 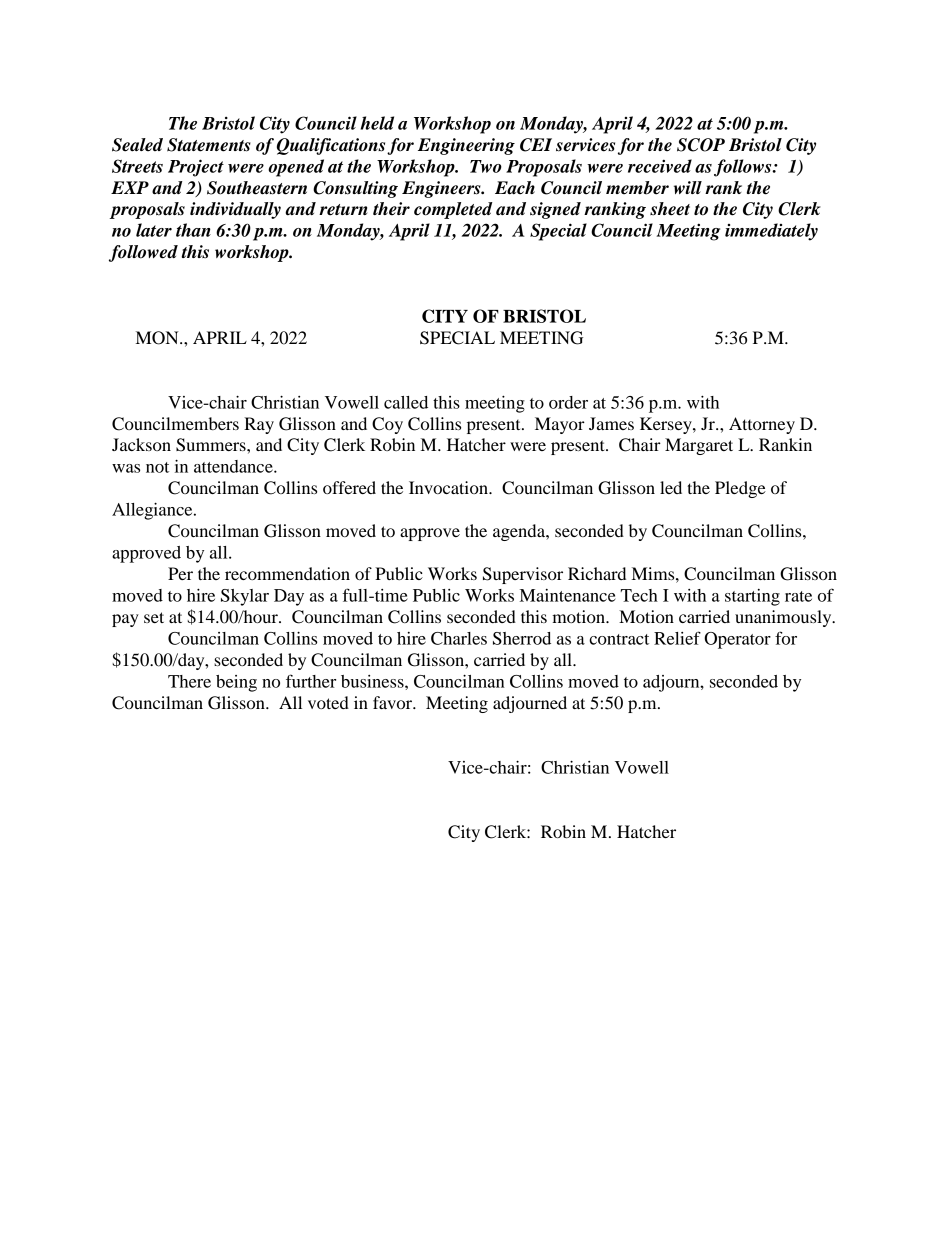 I want to click on immediately, so click(x=771, y=232).
